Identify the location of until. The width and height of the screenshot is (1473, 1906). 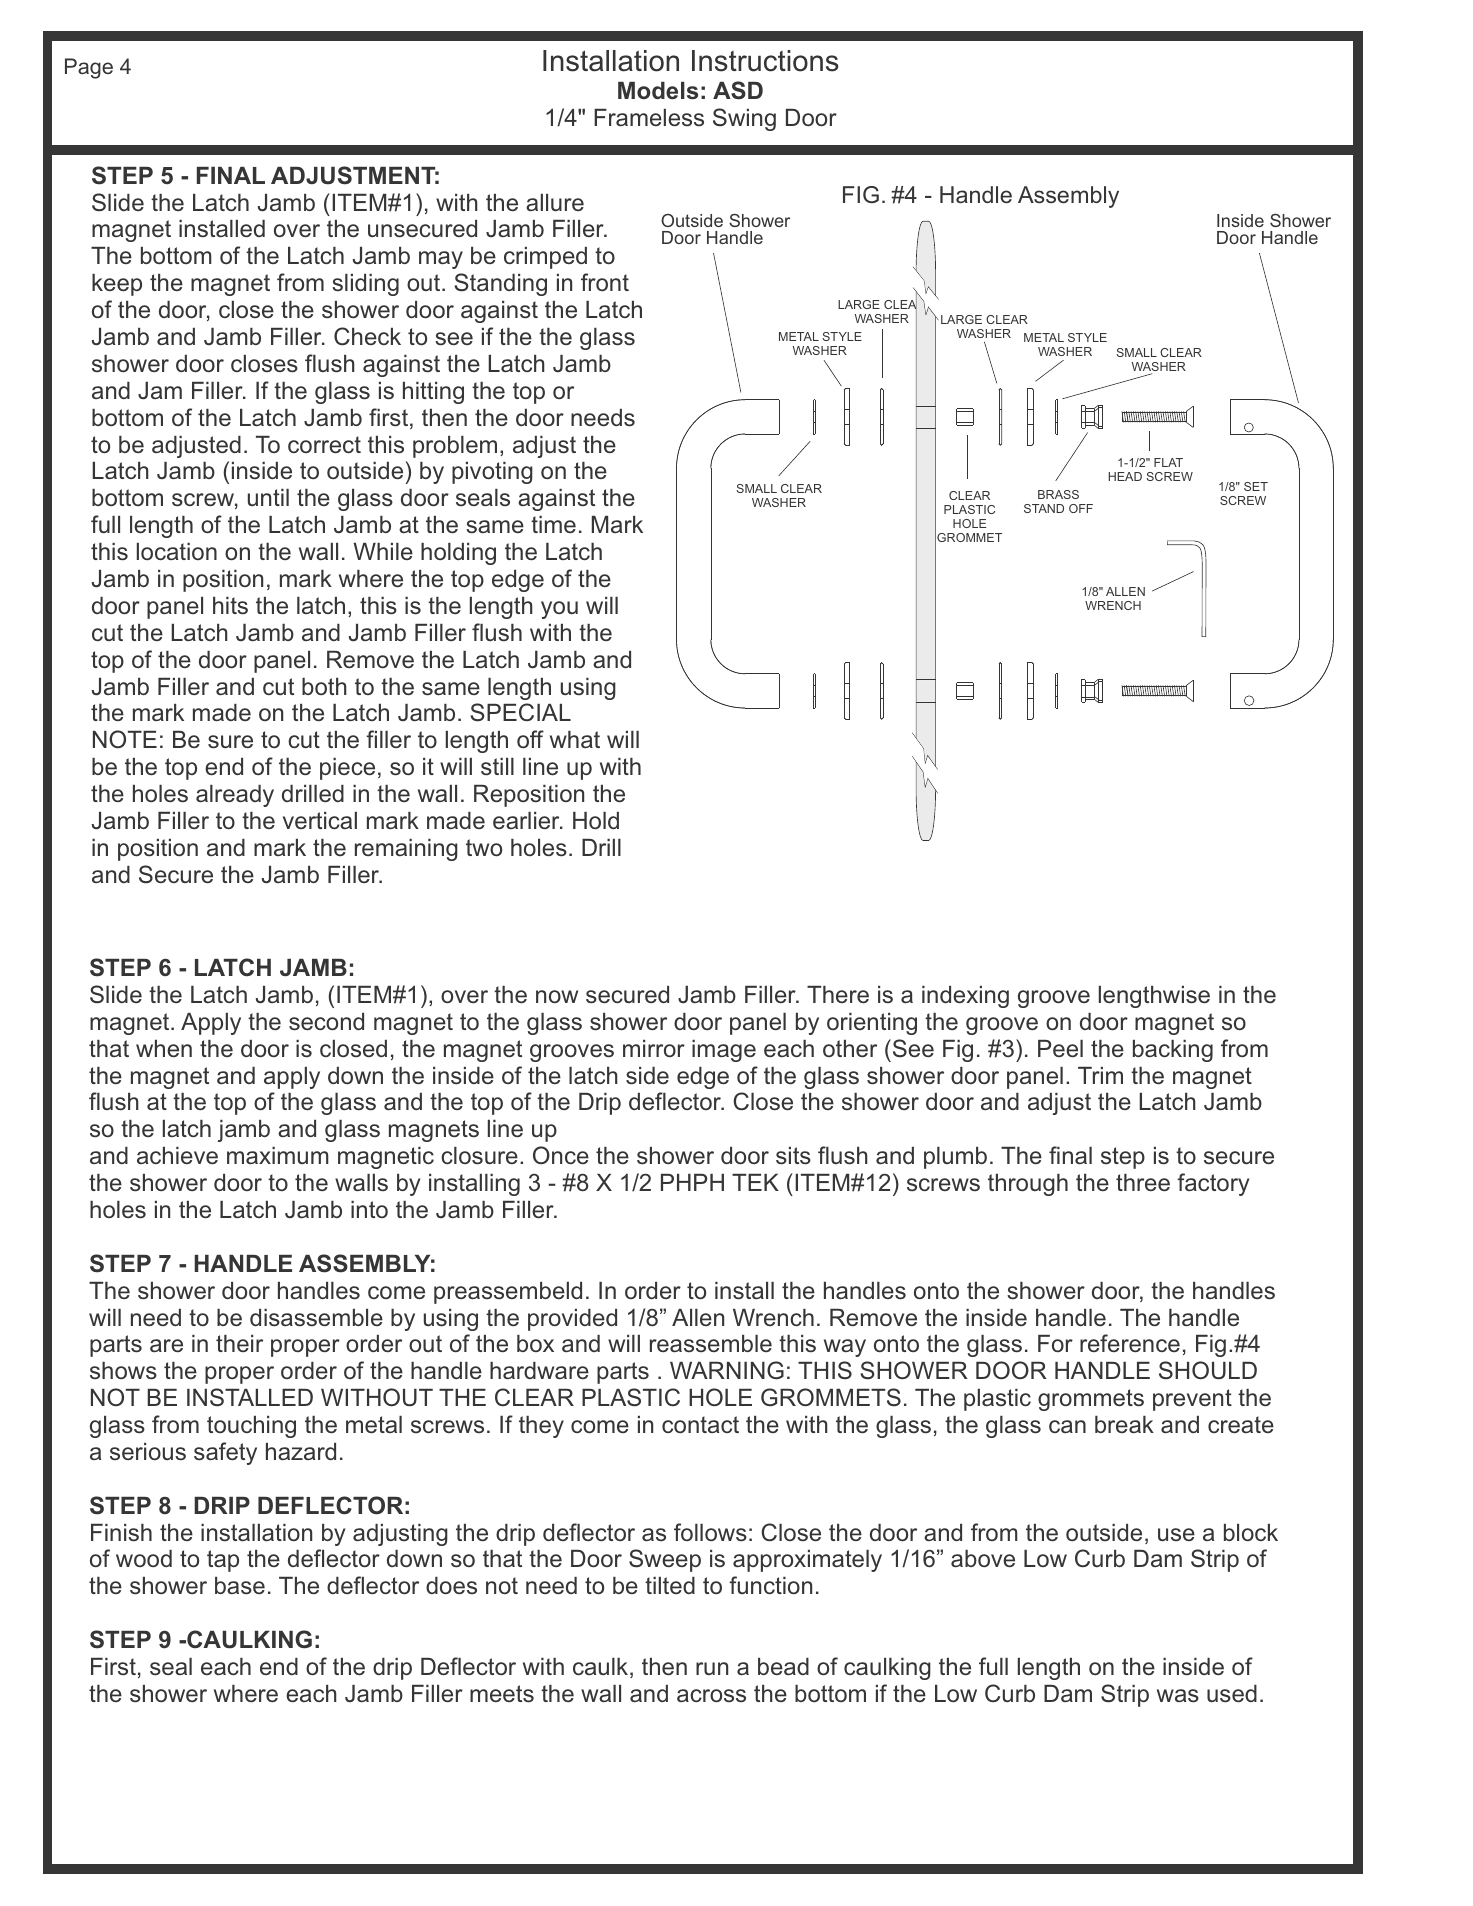
(268, 497).
